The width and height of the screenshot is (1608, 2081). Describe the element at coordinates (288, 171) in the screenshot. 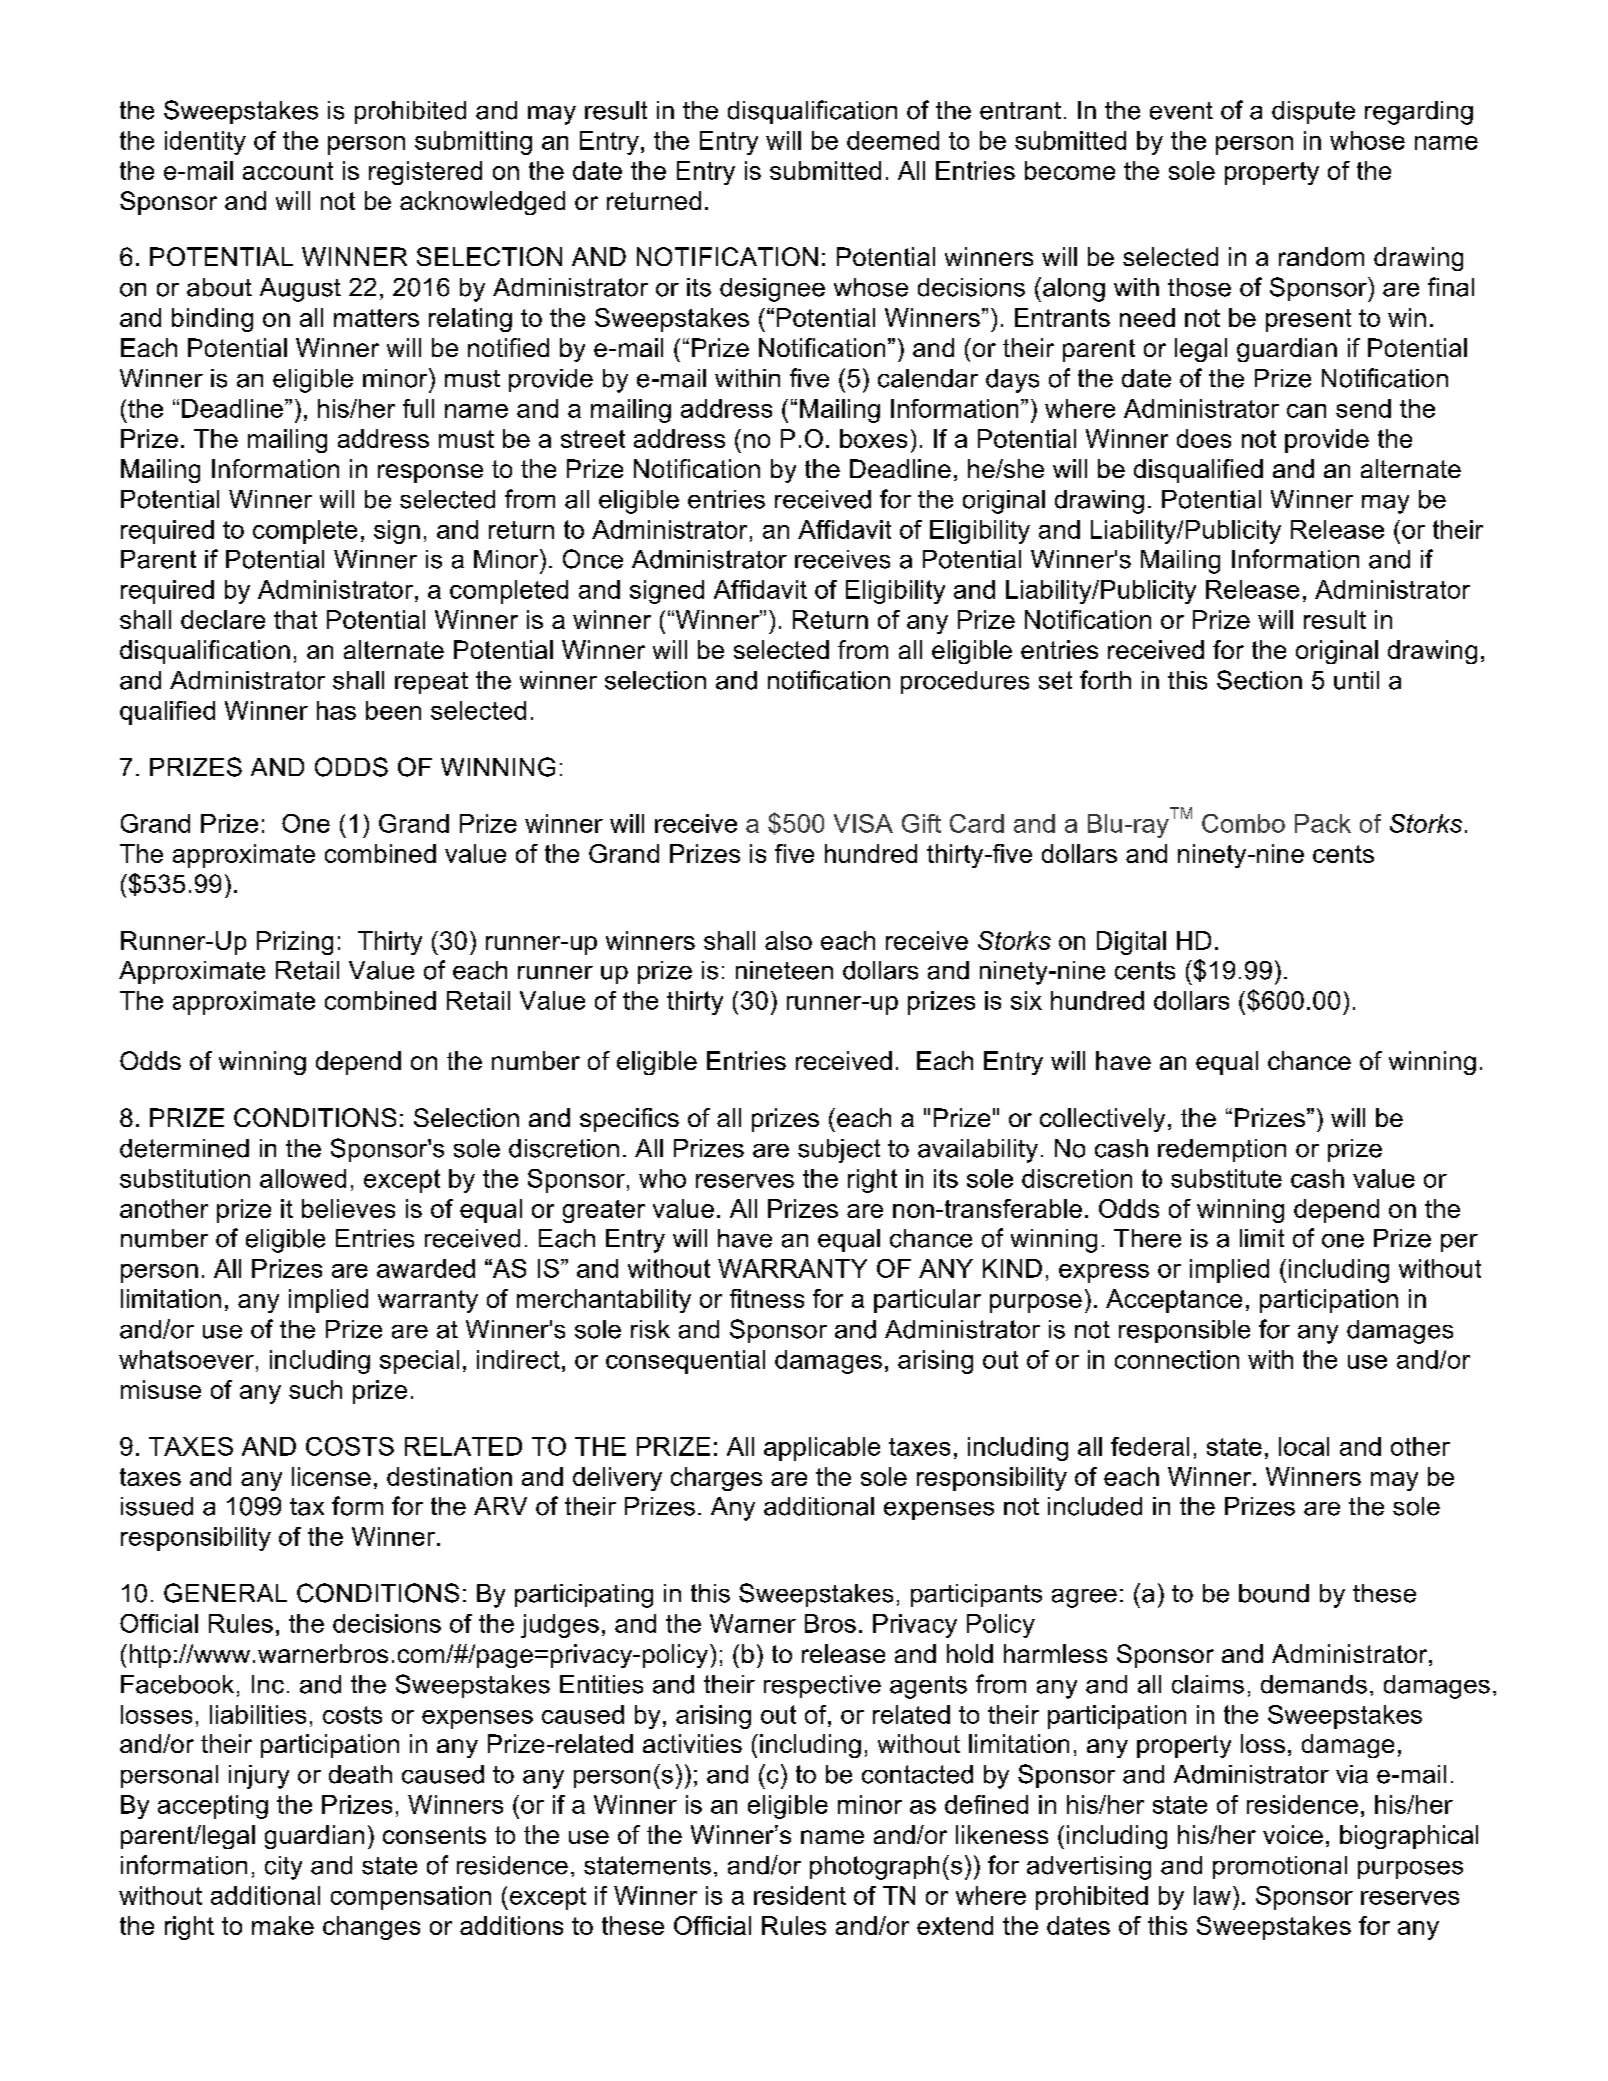

I see `account` at that location.
